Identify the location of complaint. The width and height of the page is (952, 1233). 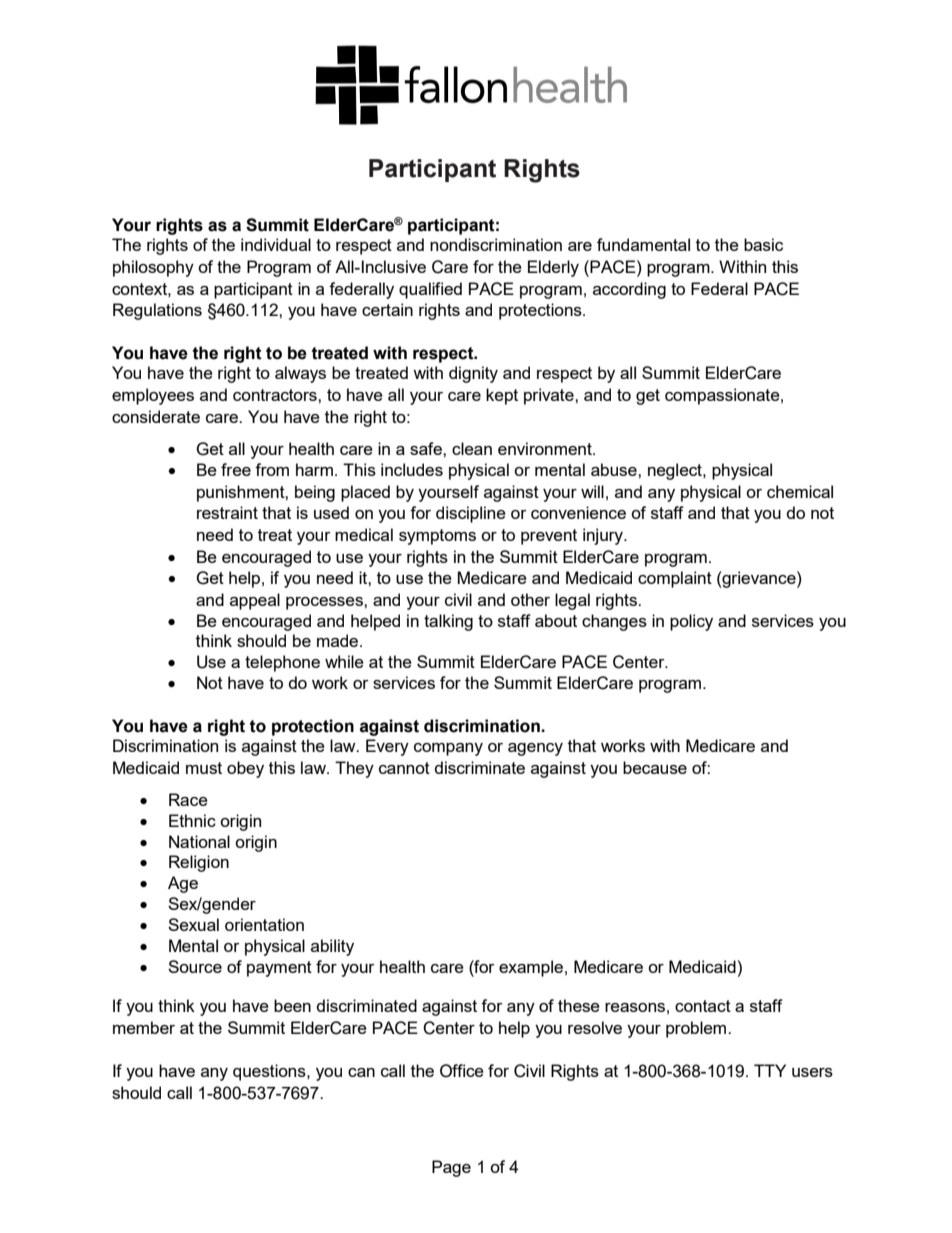
(675, 579).
